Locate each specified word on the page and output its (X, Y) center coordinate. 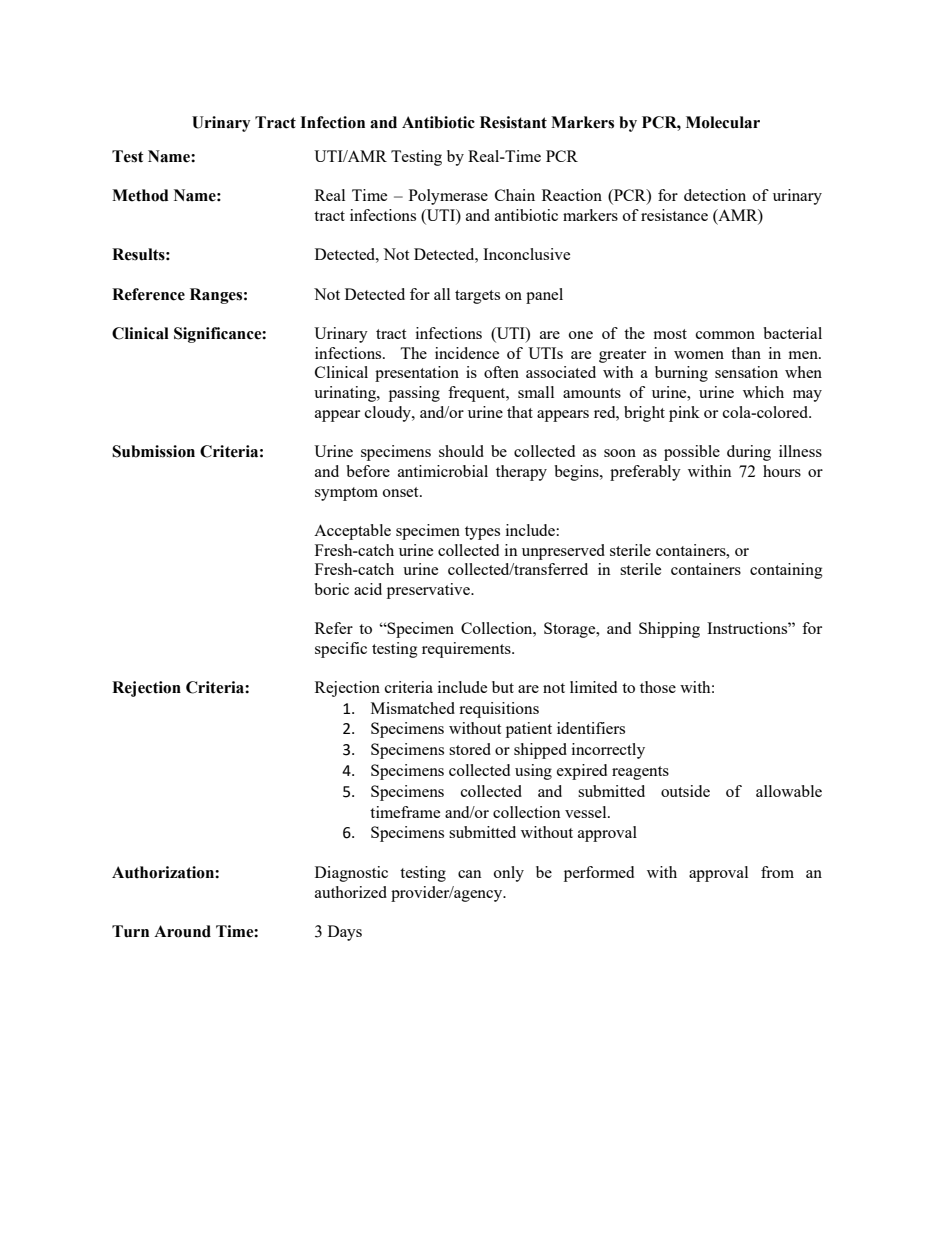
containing (786, 571)
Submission (153, 451)
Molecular (723, 122)
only (509, 874)
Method (140, 195)
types (482, 533)
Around (182, 931)
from (777, 872)
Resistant (513, 122)
